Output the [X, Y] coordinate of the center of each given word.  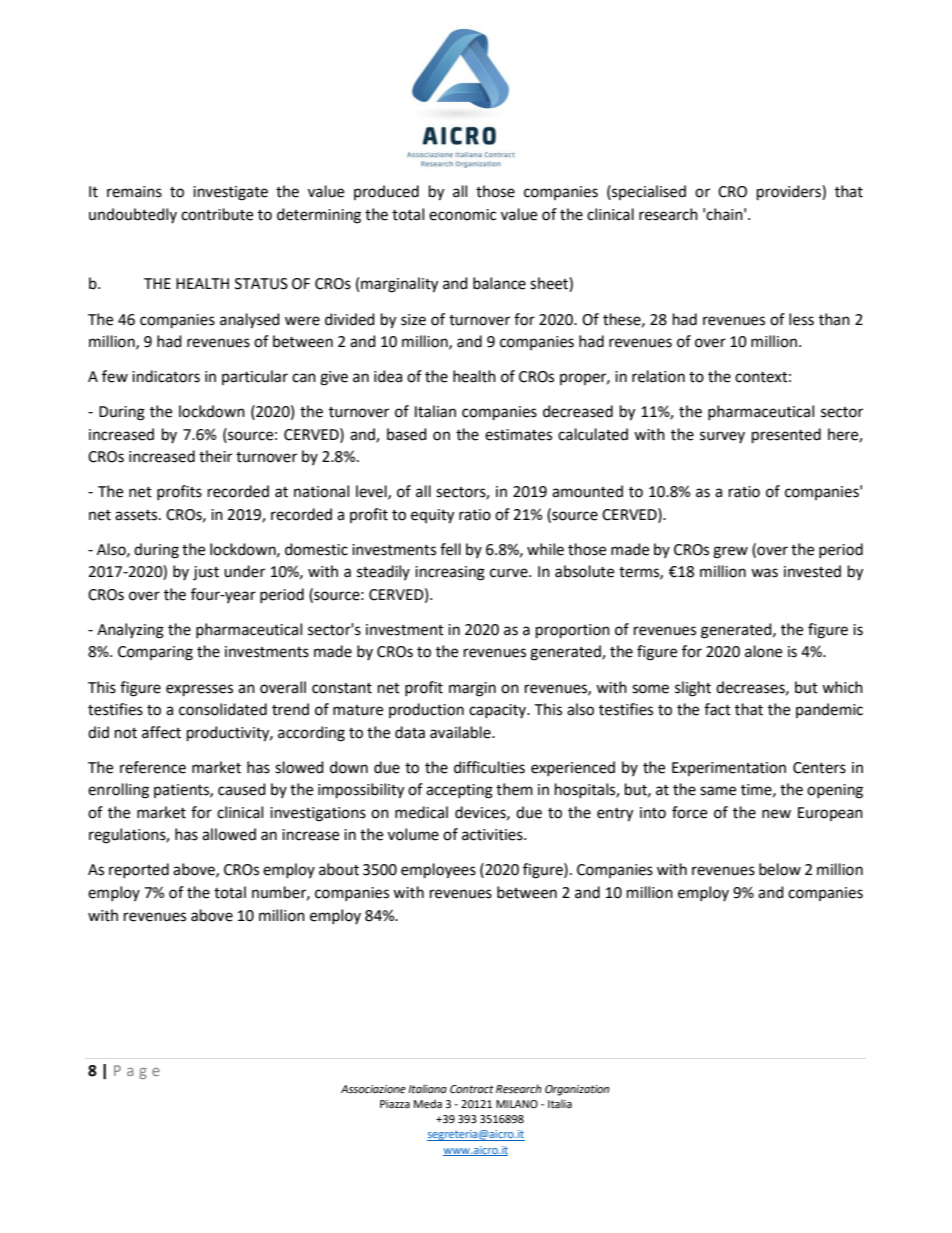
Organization [577, 1090]
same [718, 791]
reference [153, 767]
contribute [217, 214]
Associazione [373, 1089]
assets [137, 515]
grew [730, 552]
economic [462, 215]
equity [432, 516]
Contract [472, 1089]
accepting [459, 791]
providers [790, 193]
